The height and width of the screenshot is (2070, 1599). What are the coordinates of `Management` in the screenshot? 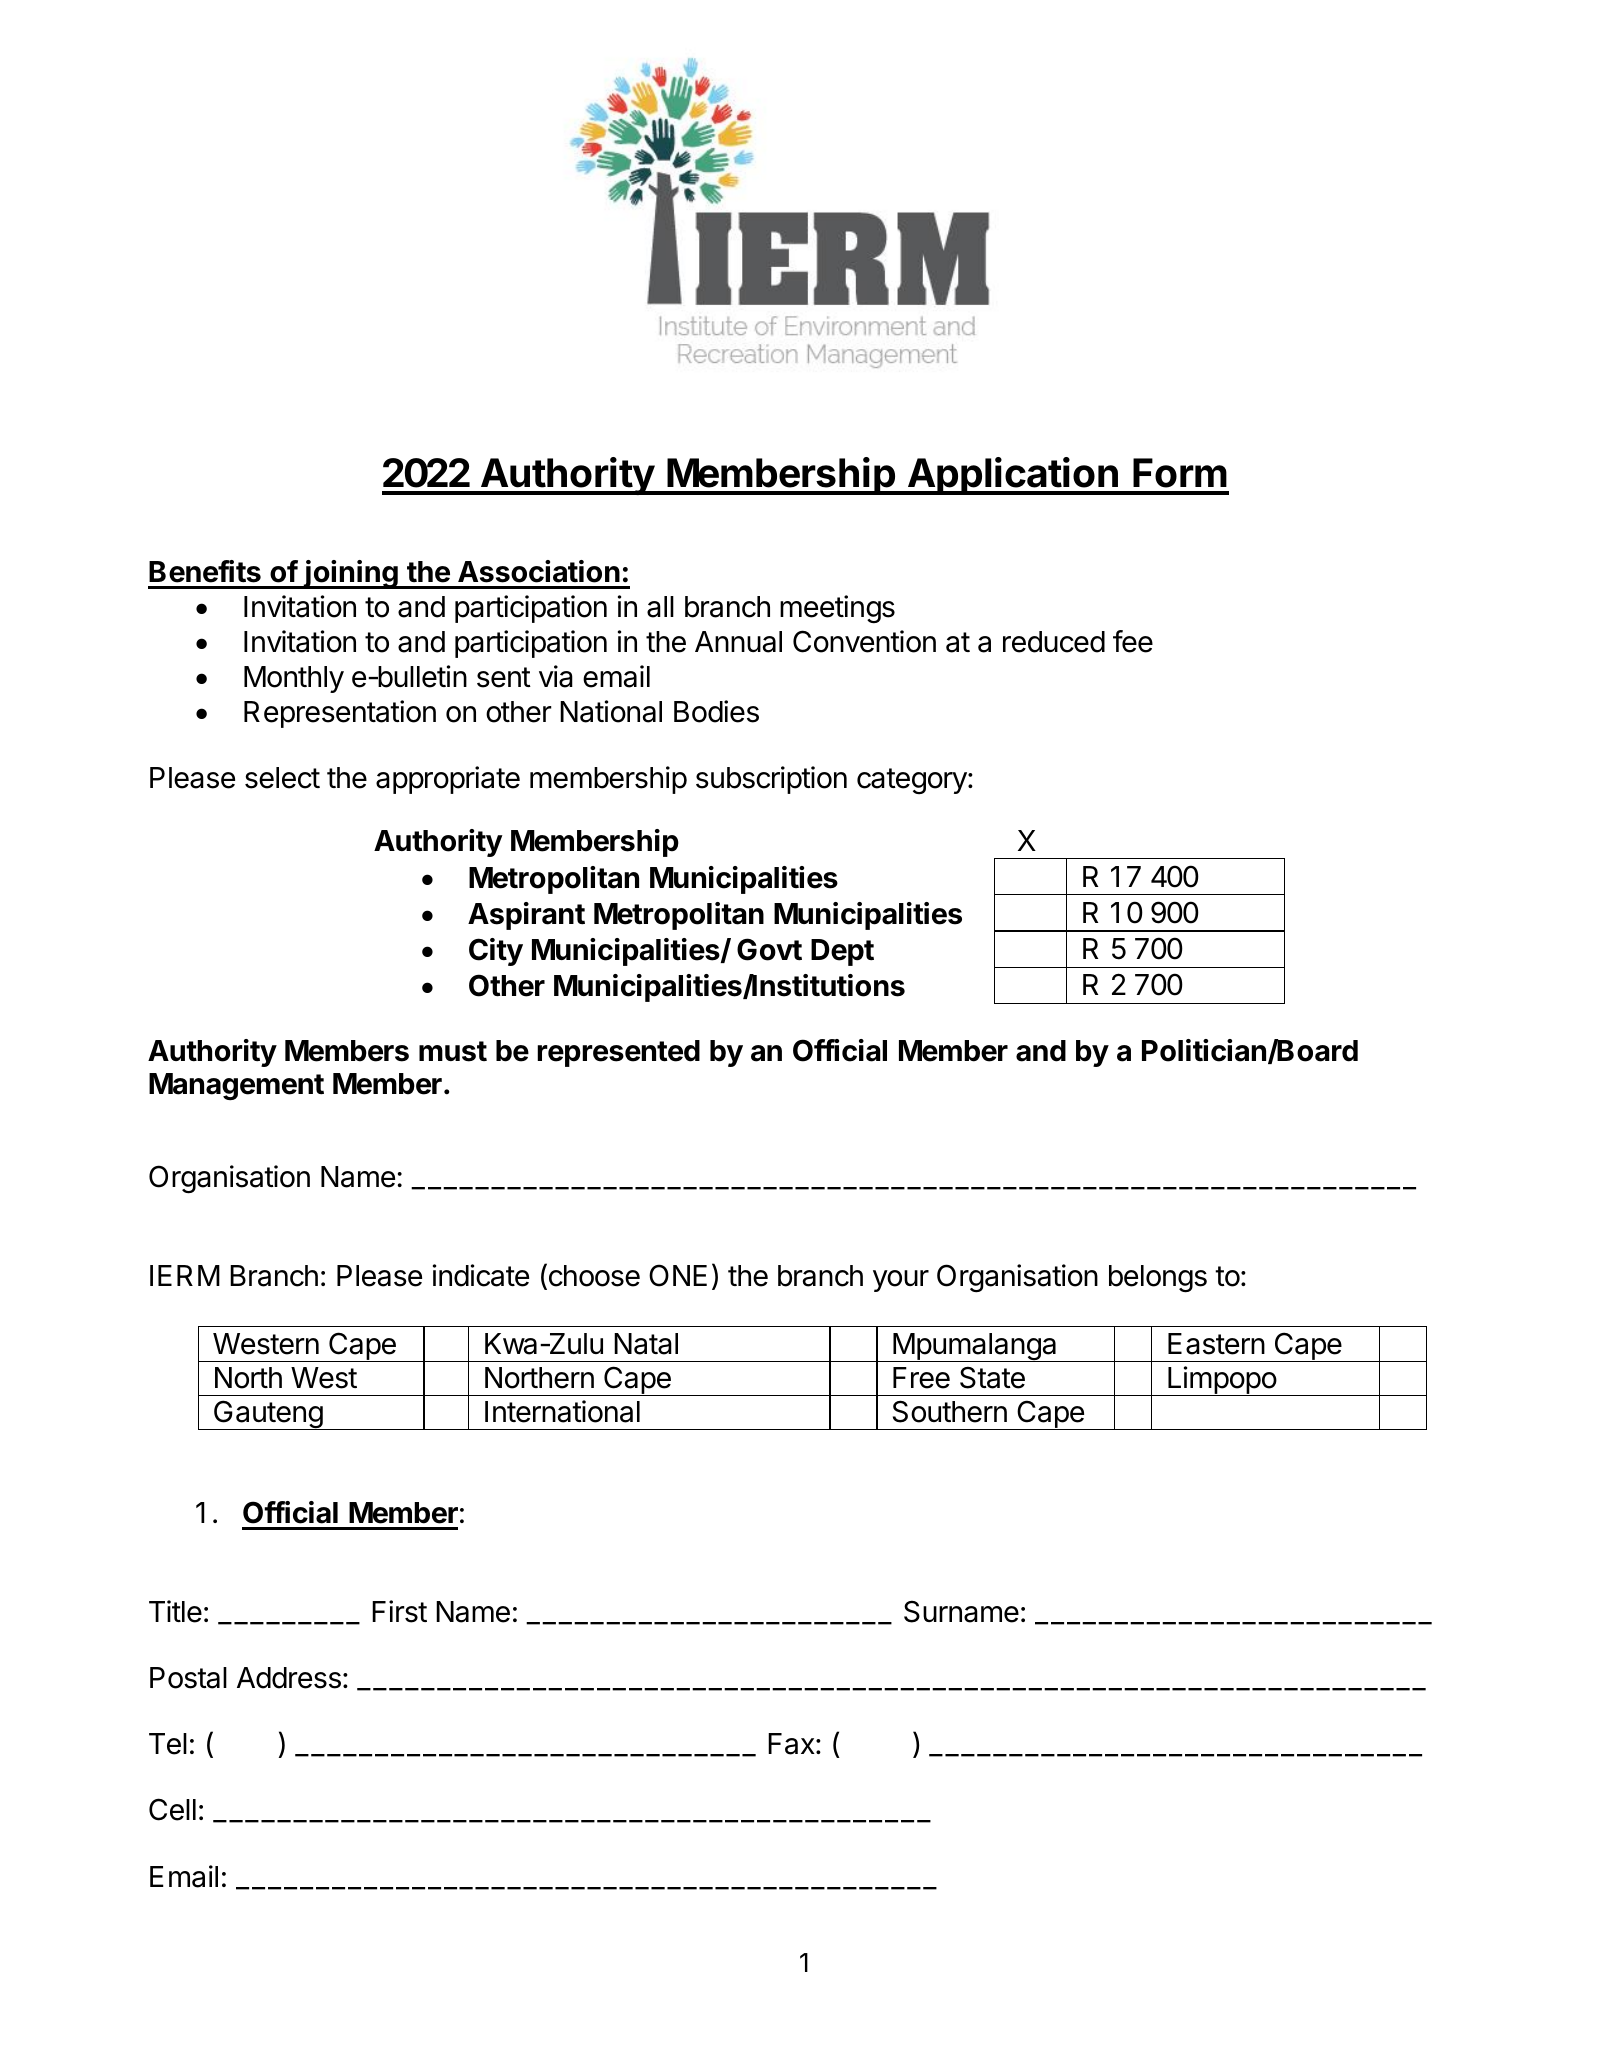 It's located at (236, 1087).
